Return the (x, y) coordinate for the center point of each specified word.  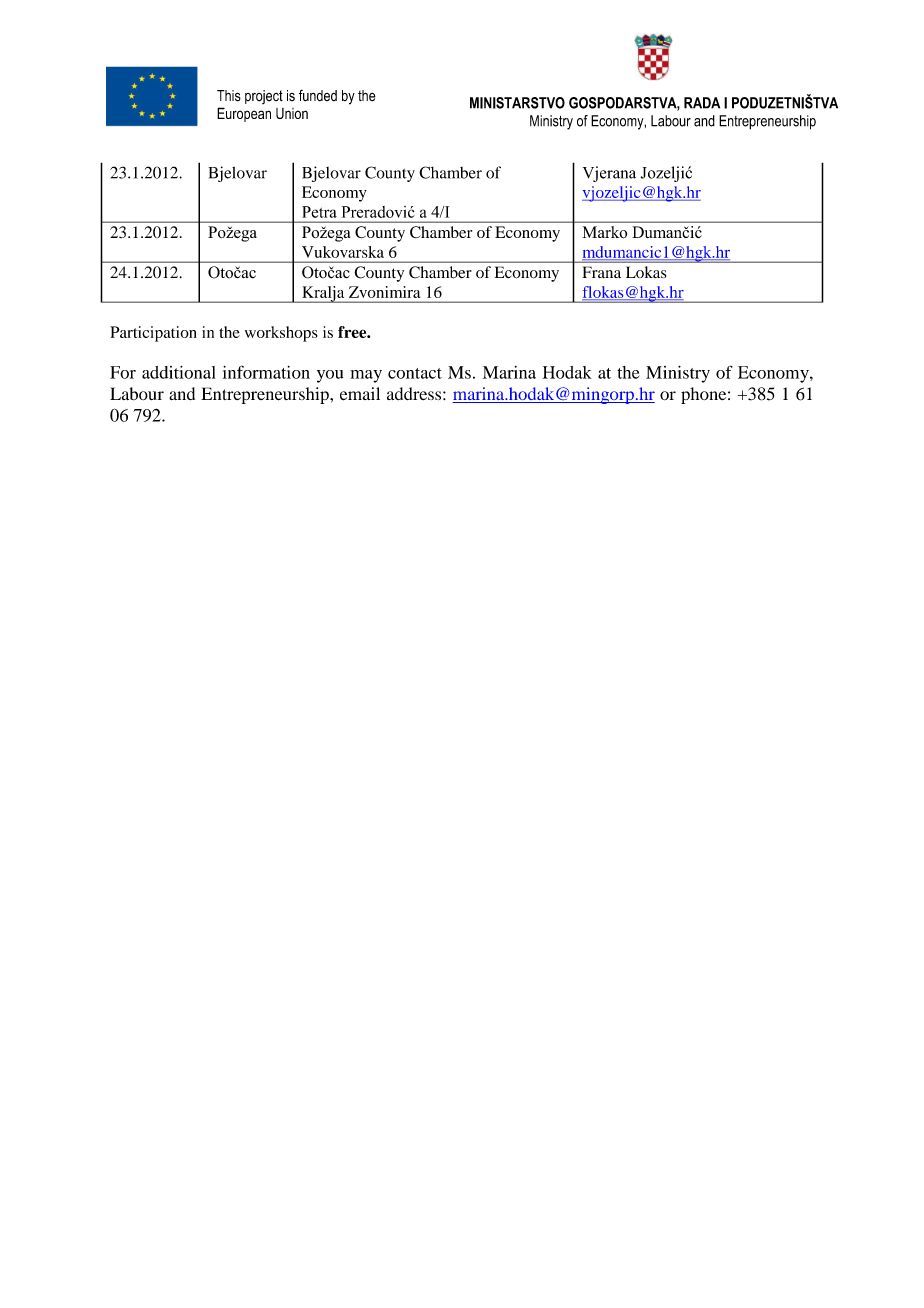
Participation (153, 334)
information (266, 372)
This (229, 96)
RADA (702, 103)
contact (415, 373)
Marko (605, 232)
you (330, 376)
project (264, 97)
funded (318, 95)
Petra (319, 212)
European (244, 114)
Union (292, 113)
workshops (281, 334)
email (360, 394)
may (366, 376)
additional (179, 372)
